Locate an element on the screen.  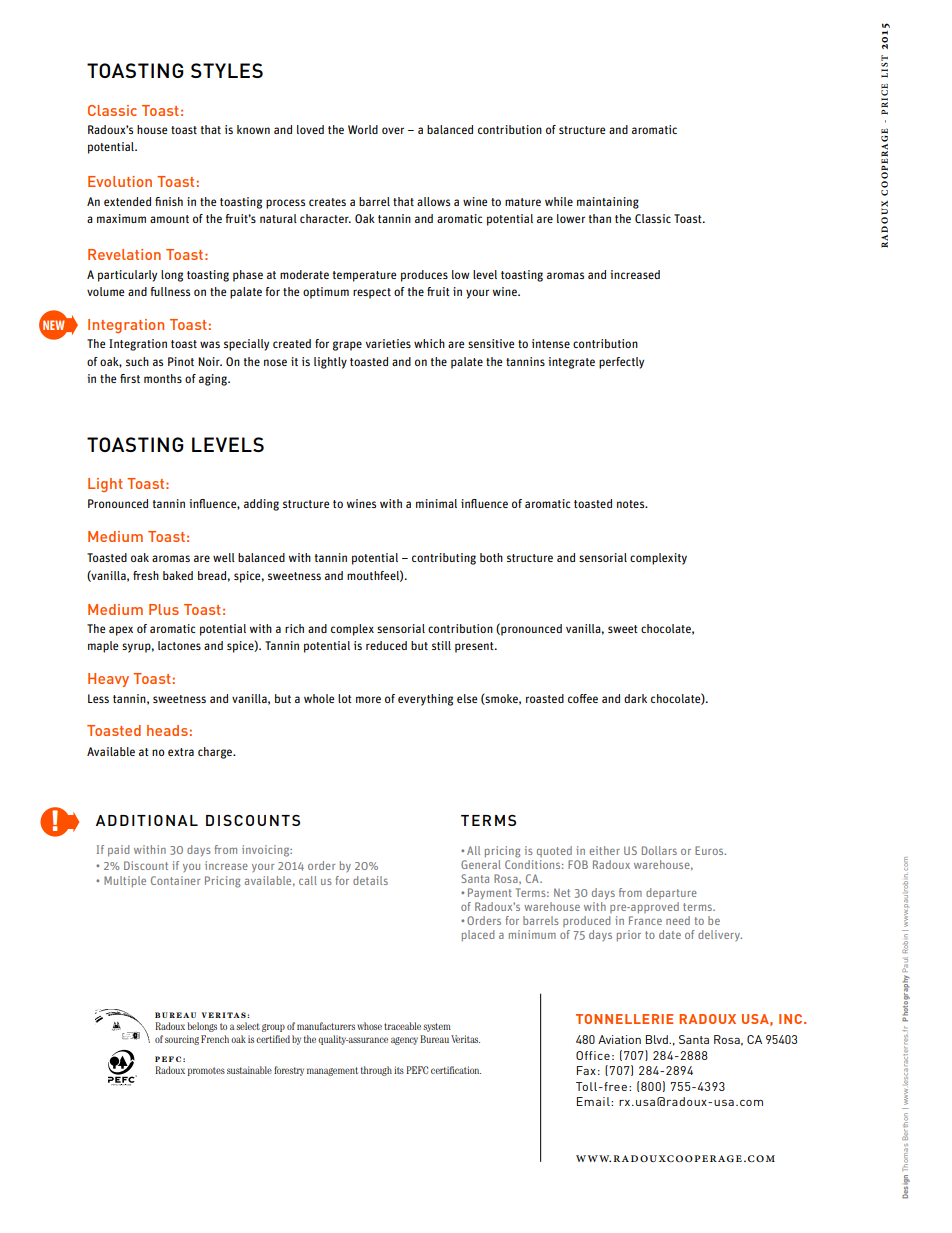
dark is located at coordinates (635, 698).
